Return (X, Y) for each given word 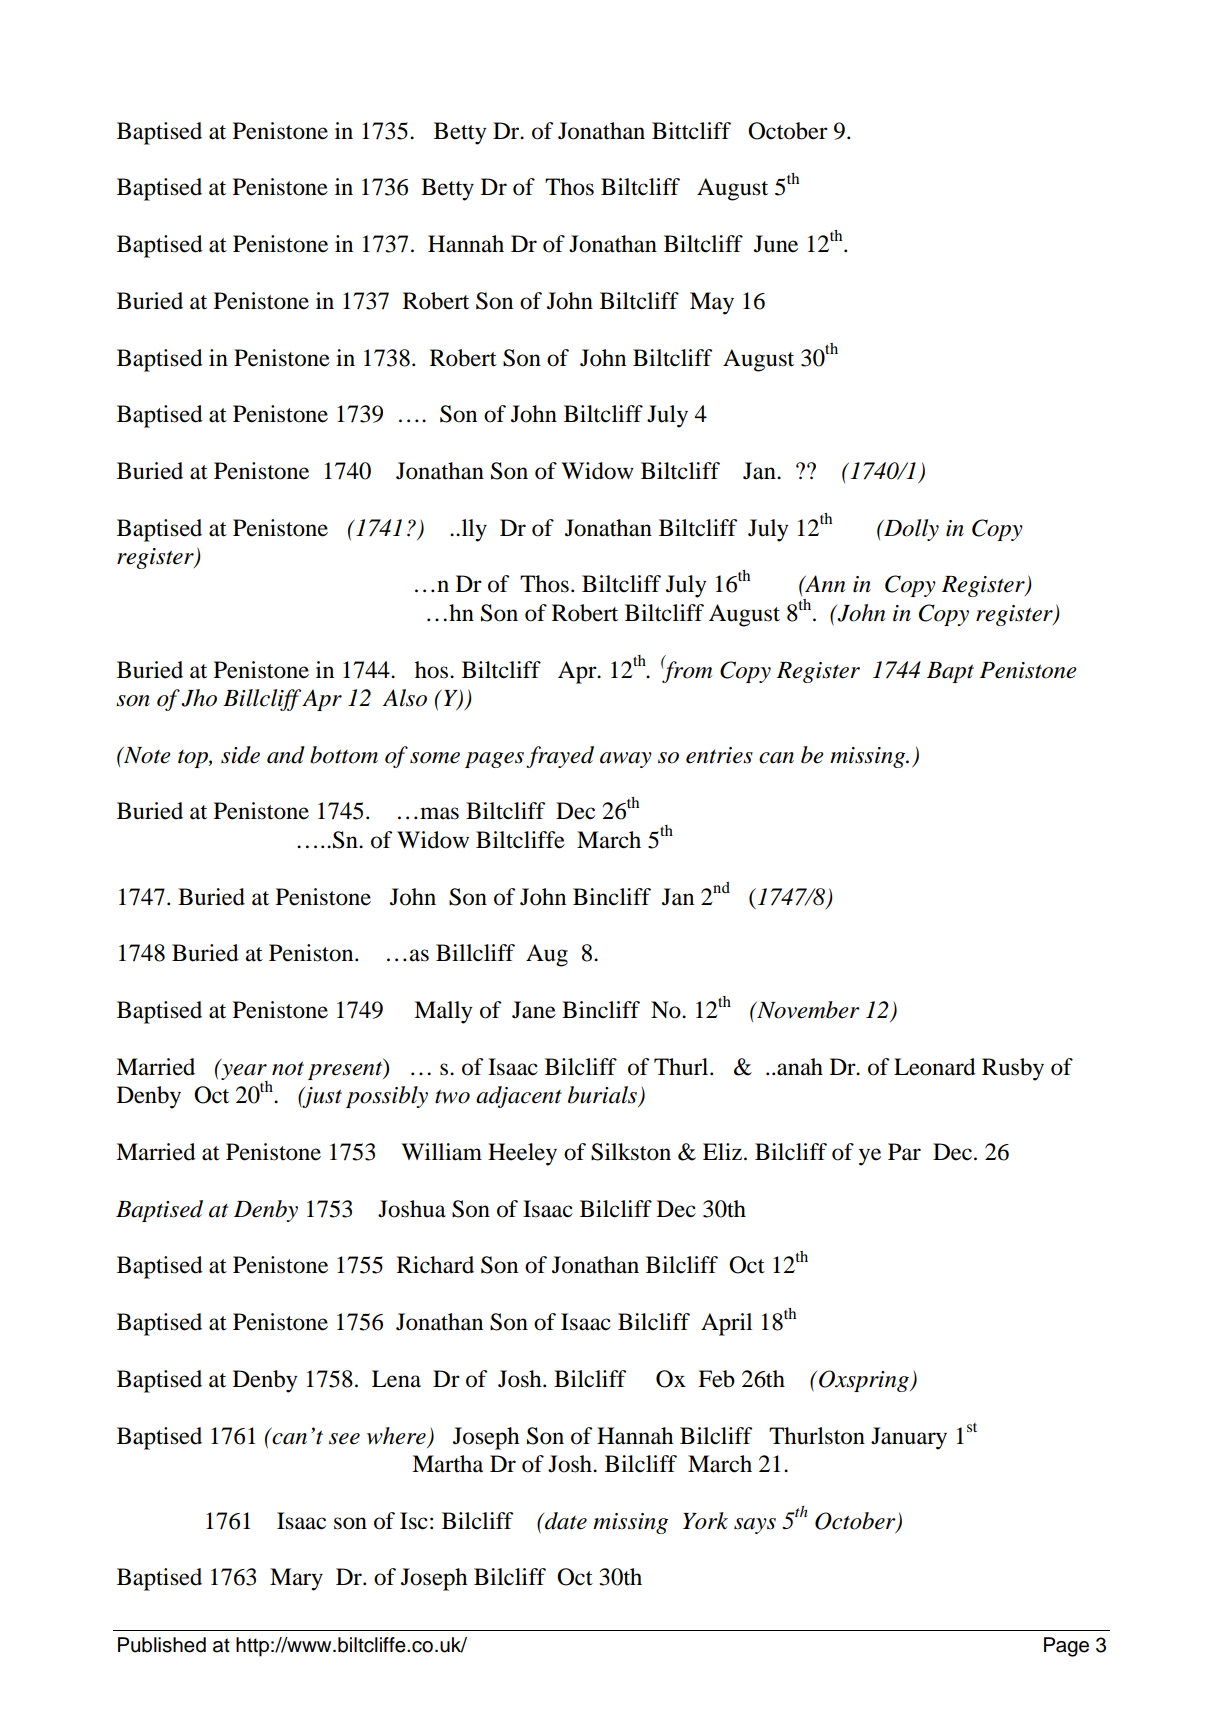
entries (719, 755)
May (712, 303)
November (807, 1010)
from (686, 670)
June (776, 244)
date (565, 1521)
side (240, 755)
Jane (534, 1010)
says (755, 1526)
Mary (296, 1579)
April (726, 1324)
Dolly (910, 530)
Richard (435, 1265)
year (243, 1071)
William (441, 1152)
